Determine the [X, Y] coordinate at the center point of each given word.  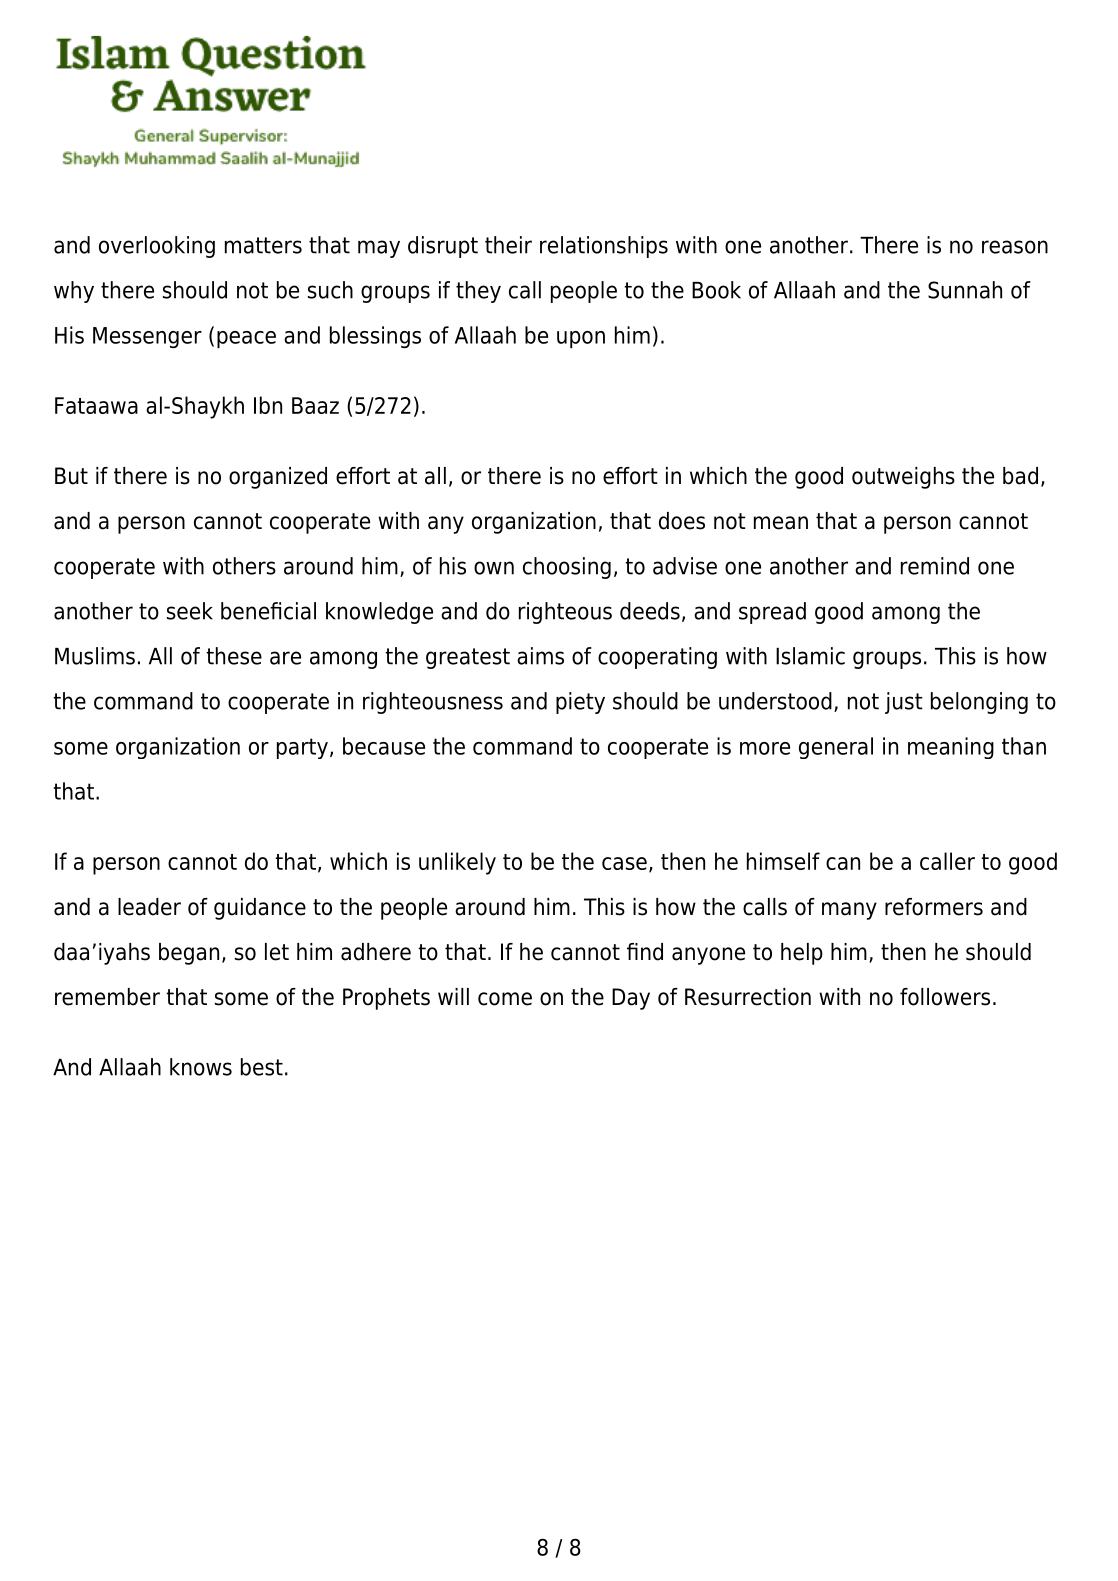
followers [945, 997]
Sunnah [965, 290]
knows [201, 1067]
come [505, 999]
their [508, 245]
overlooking [157, 247]
